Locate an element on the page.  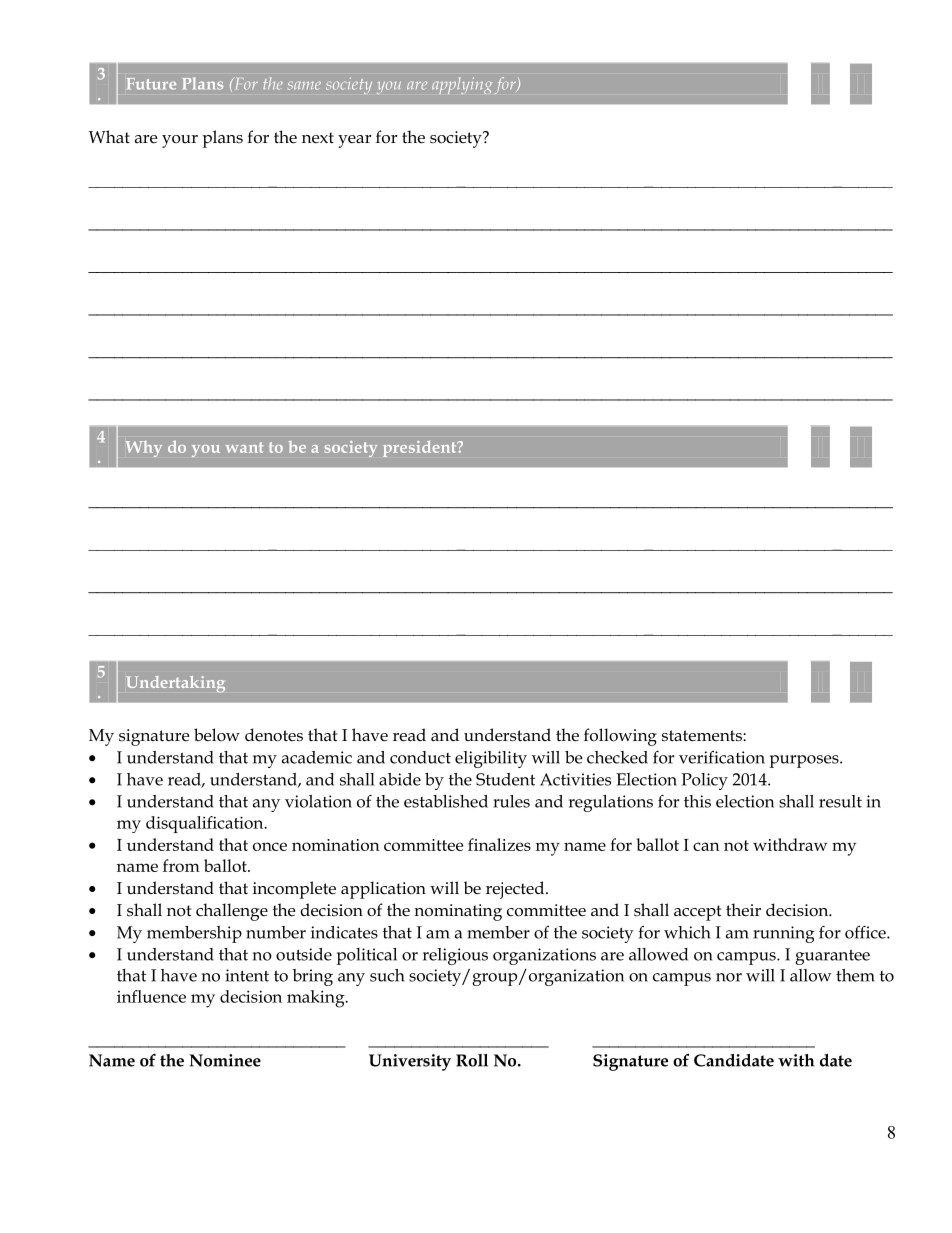
president is located at coordinates (421, 448).
